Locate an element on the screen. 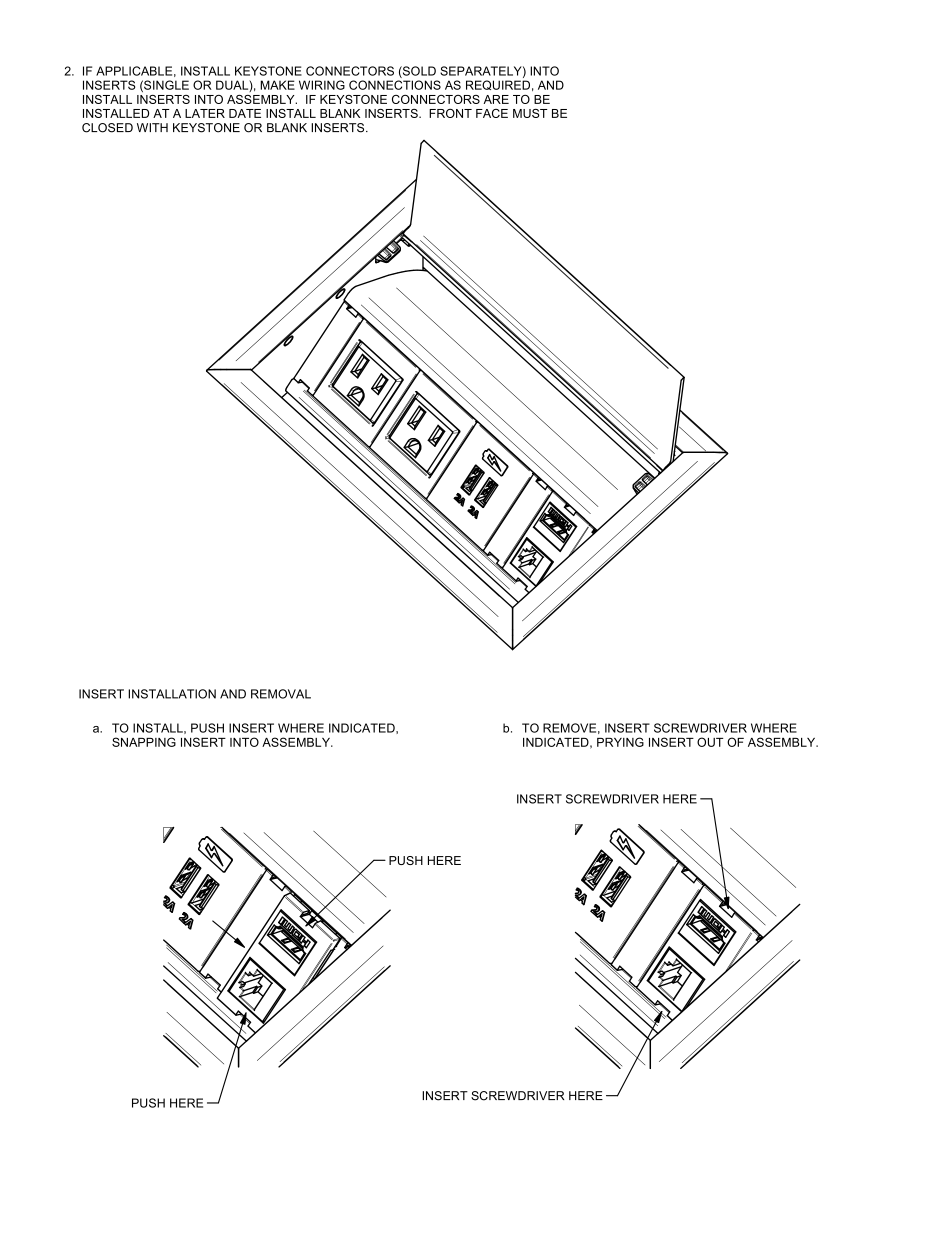 This screenshot has height=1233, width=952. LATER is located at coordinates (205, 113).
